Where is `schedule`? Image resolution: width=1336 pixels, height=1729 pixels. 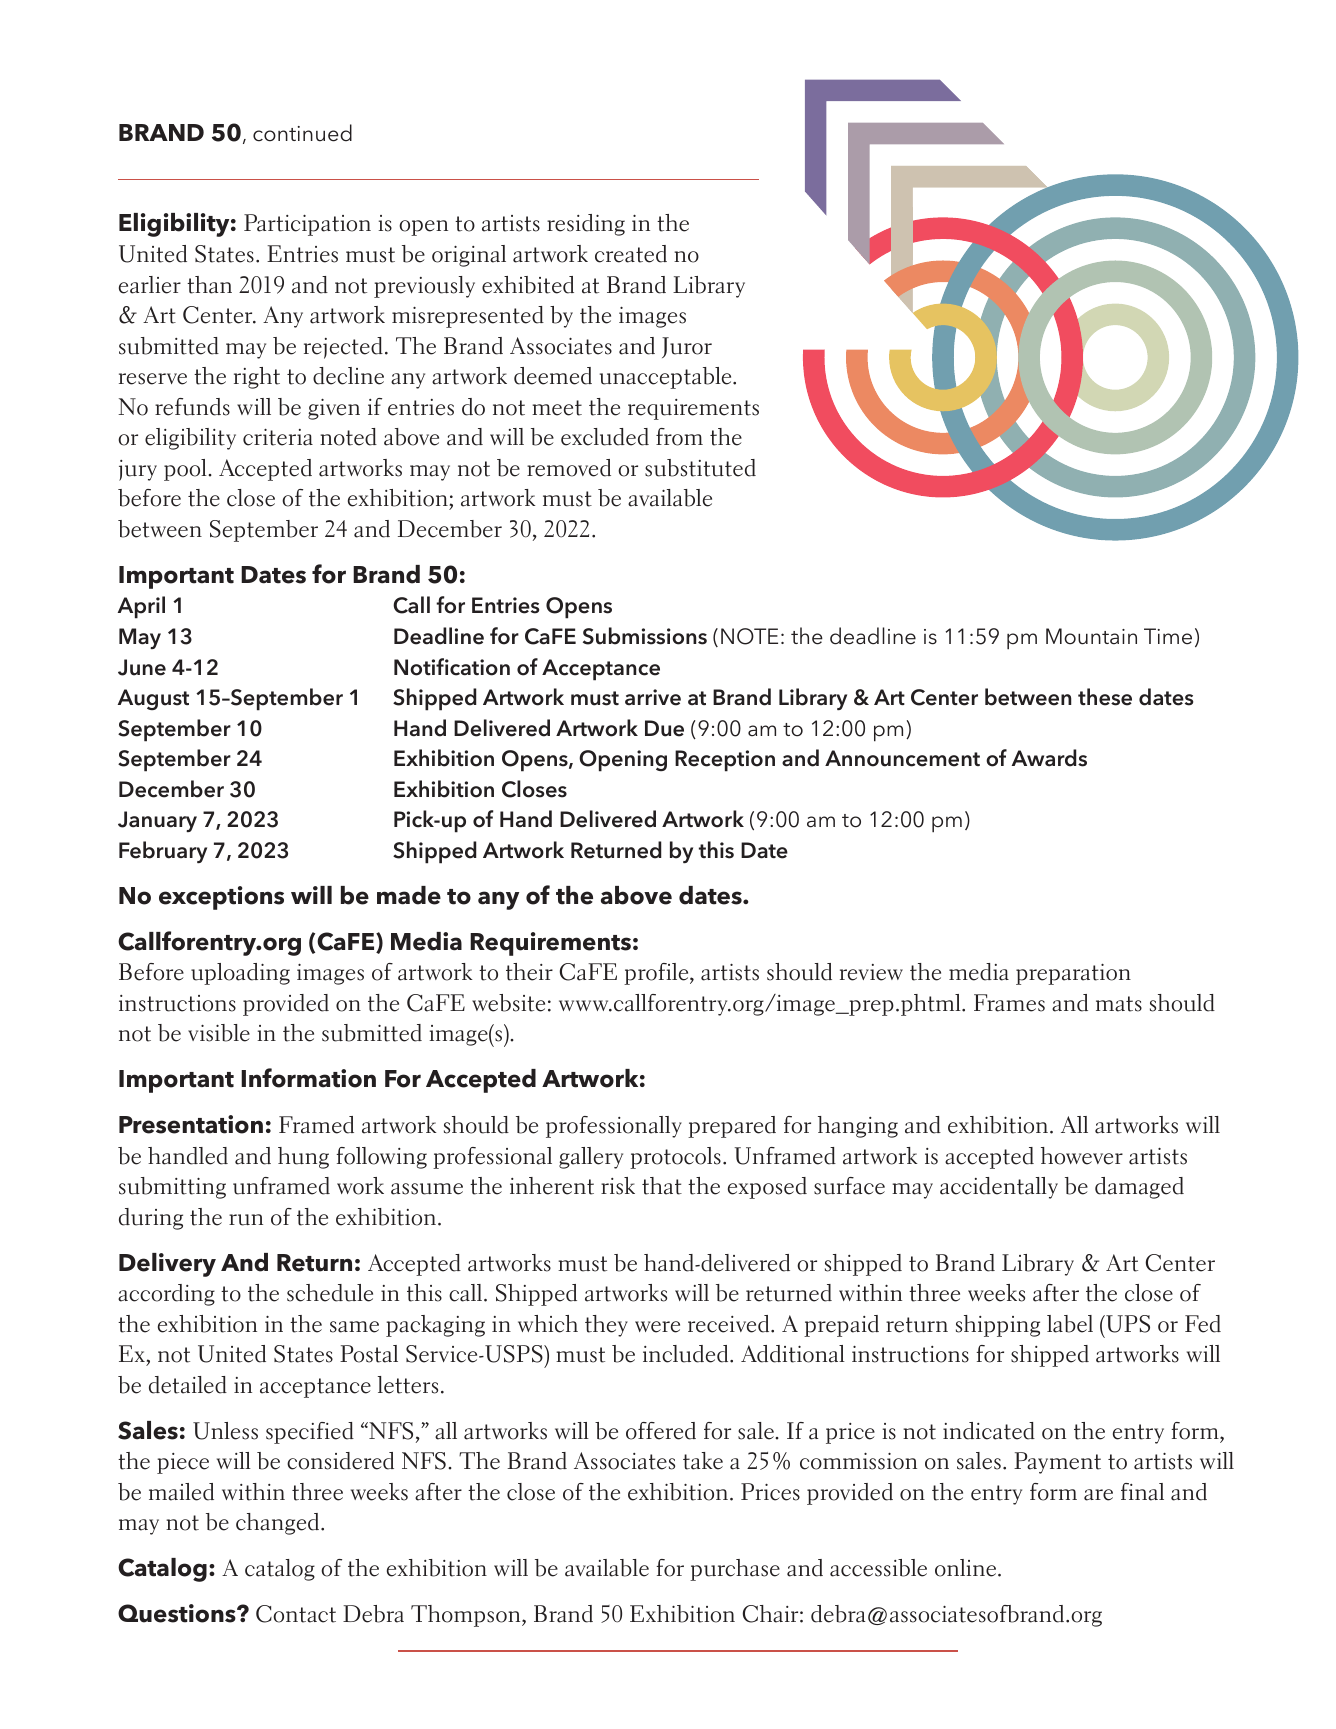 schedule is located at coordinates (330, 1293).
